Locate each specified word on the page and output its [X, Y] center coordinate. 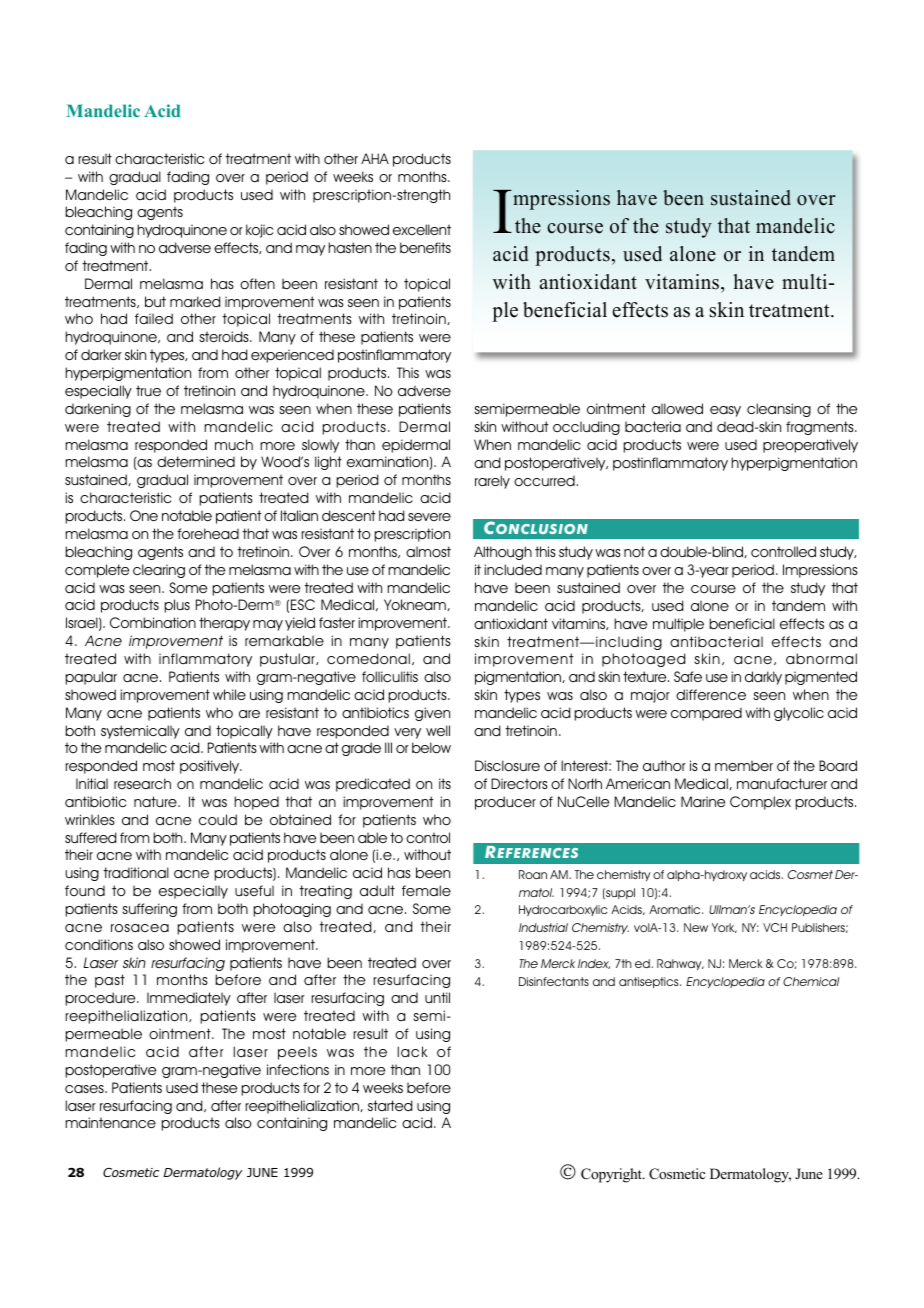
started [390, 1105]
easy [725, 411]
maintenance [110, 1122]
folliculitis [390, 676]
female [426, 890]
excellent [422, 229]
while [229, 694]
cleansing [779, 410]
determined [196, 461]
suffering [149, 910]
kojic [259, 231]
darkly [763, 678]
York [724, 928]
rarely [492, 482]
